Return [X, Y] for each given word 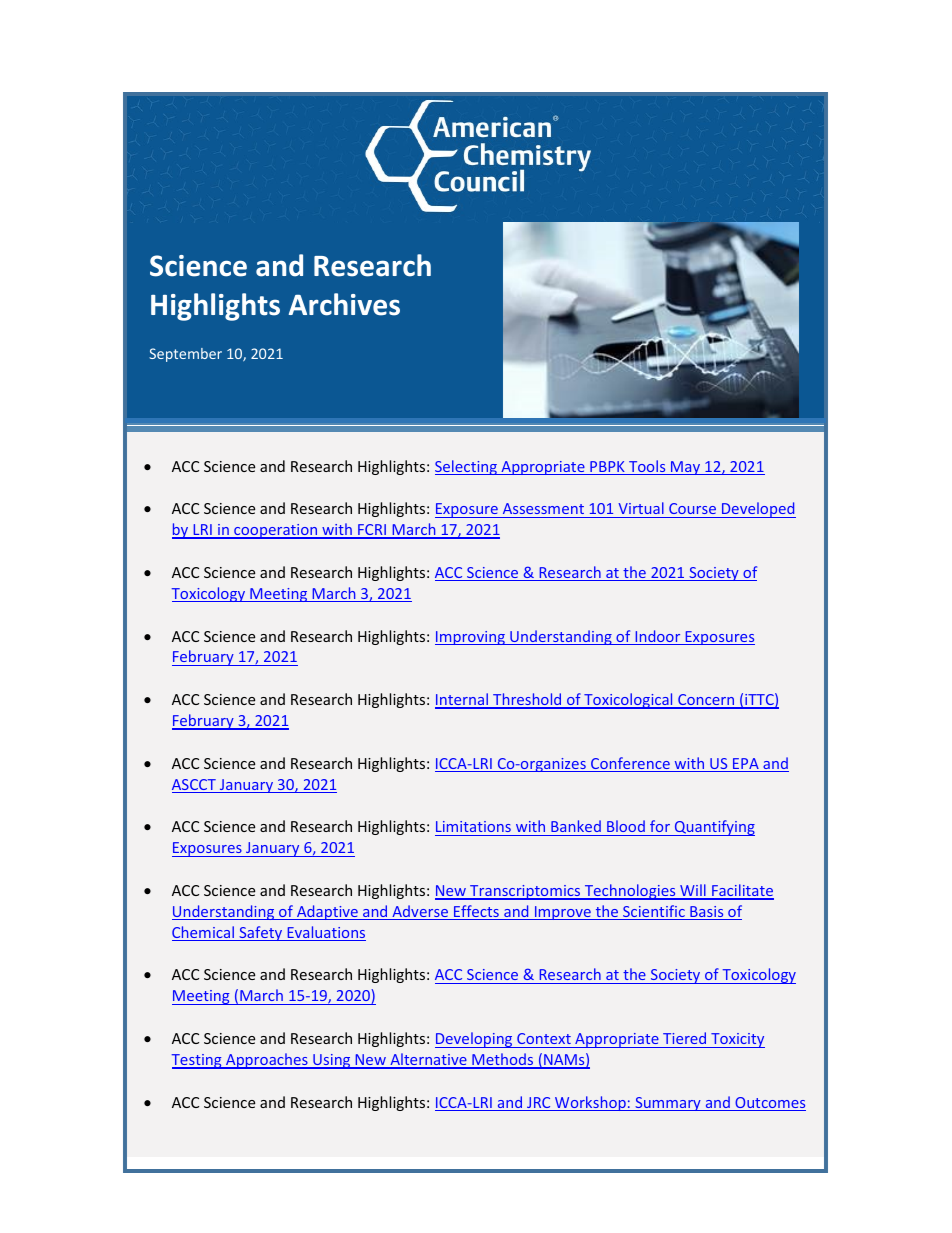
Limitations [473, 826]
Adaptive [327, 912]
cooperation [276, 531]
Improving [471, 638]
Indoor [658, 637]
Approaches [267, 1061]
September [185, 355]
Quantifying [713, 828]
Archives [344, 304]
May [686, 468]
